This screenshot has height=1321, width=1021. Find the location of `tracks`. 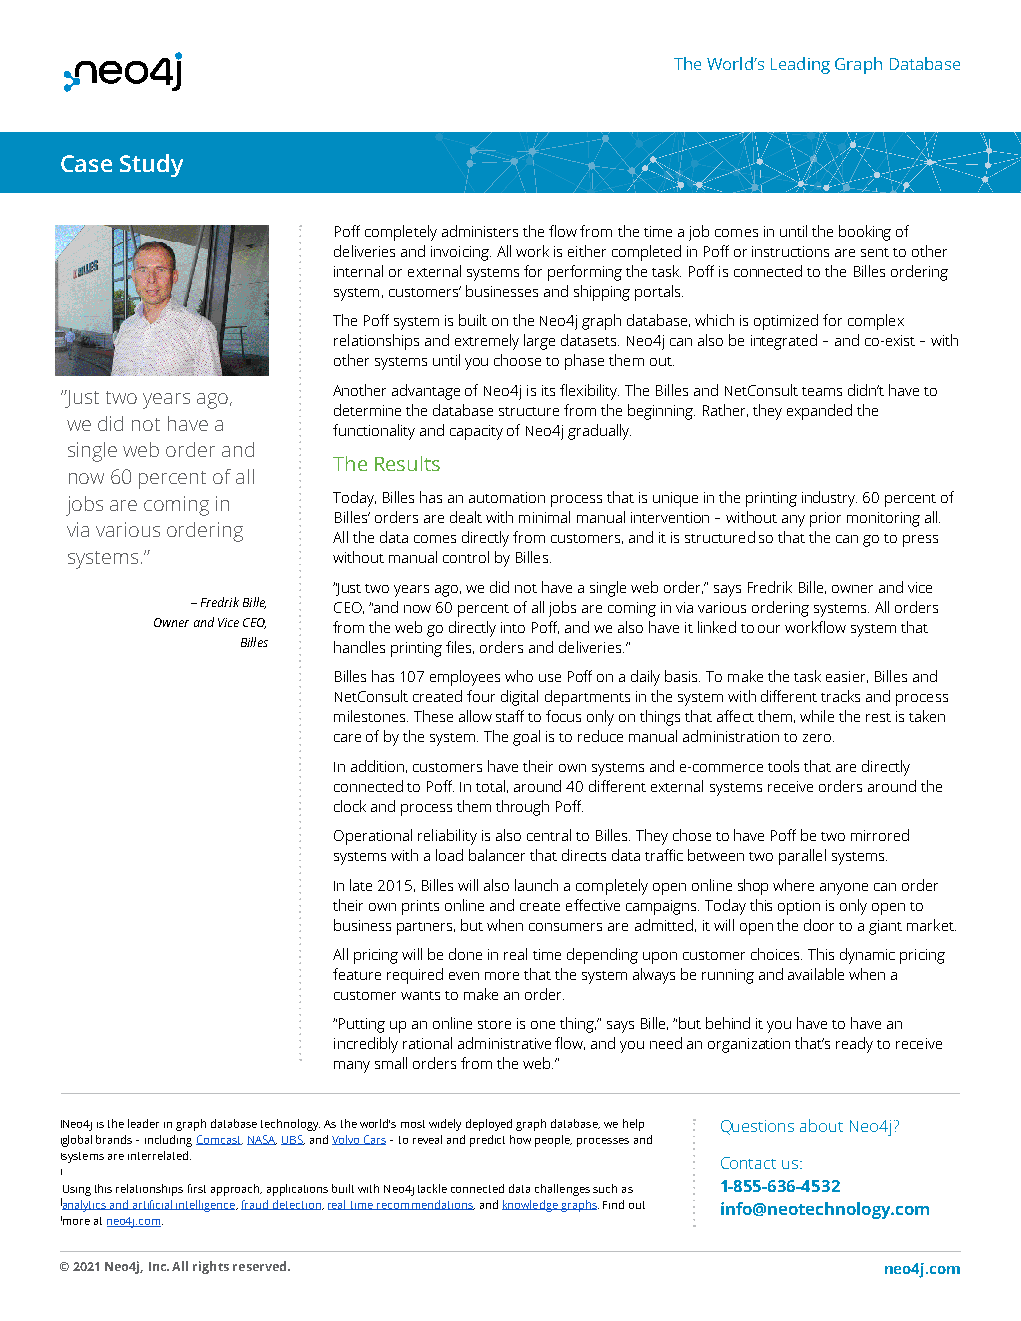

tracks is located at coordinates (840, 696).
